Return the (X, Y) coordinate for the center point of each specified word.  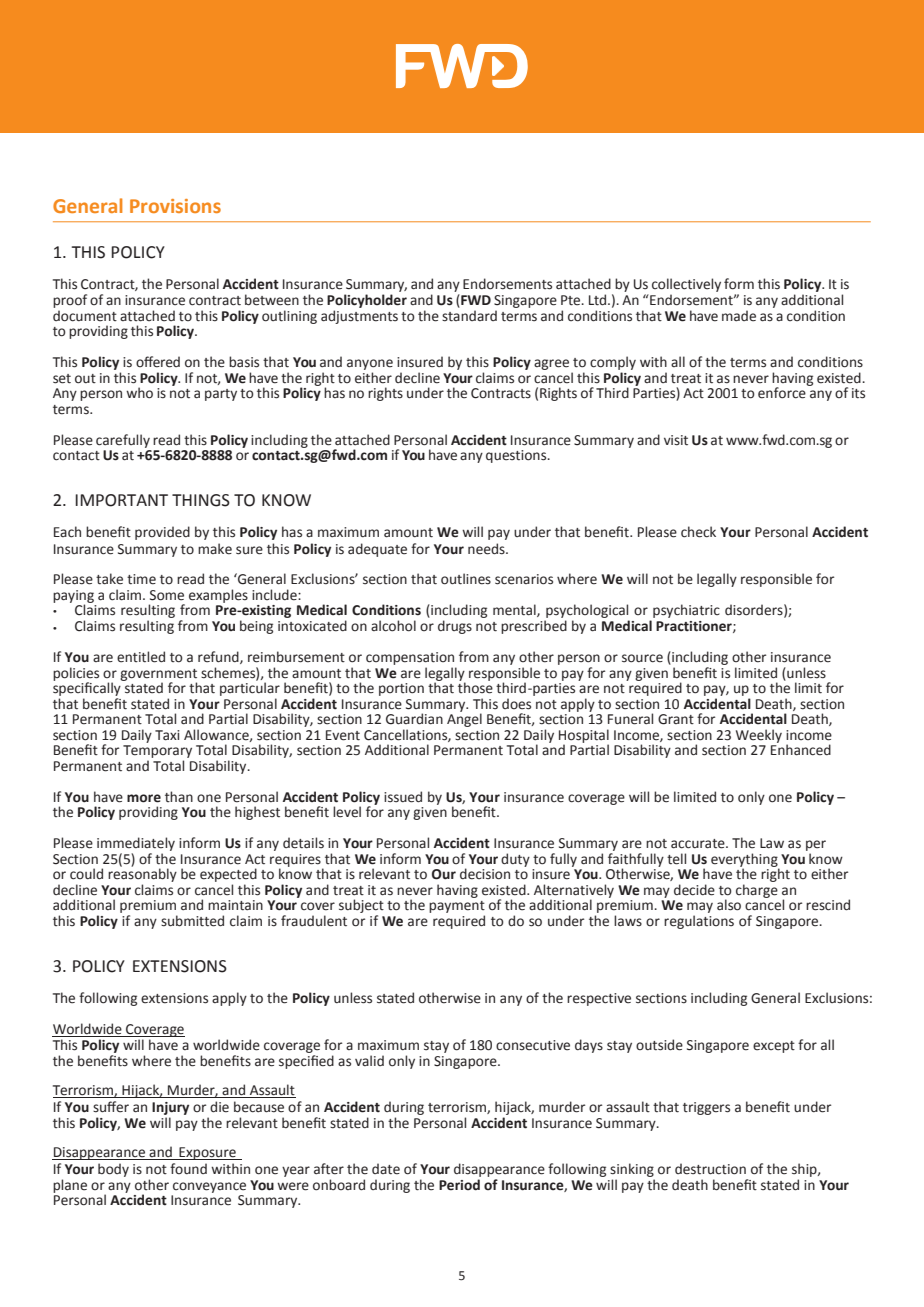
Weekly (759, 736)
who (139, 393)
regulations (699, 922)
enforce (783, 392)
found (188, 1168)
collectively (686, 286)
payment (457, 907)
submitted (192, 921)
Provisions (175, 206)
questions (517, 456)
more (144, 798)
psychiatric (686, 611)
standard (469, 316)
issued (403, 797)
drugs (455, 627)
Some (167, 595)
